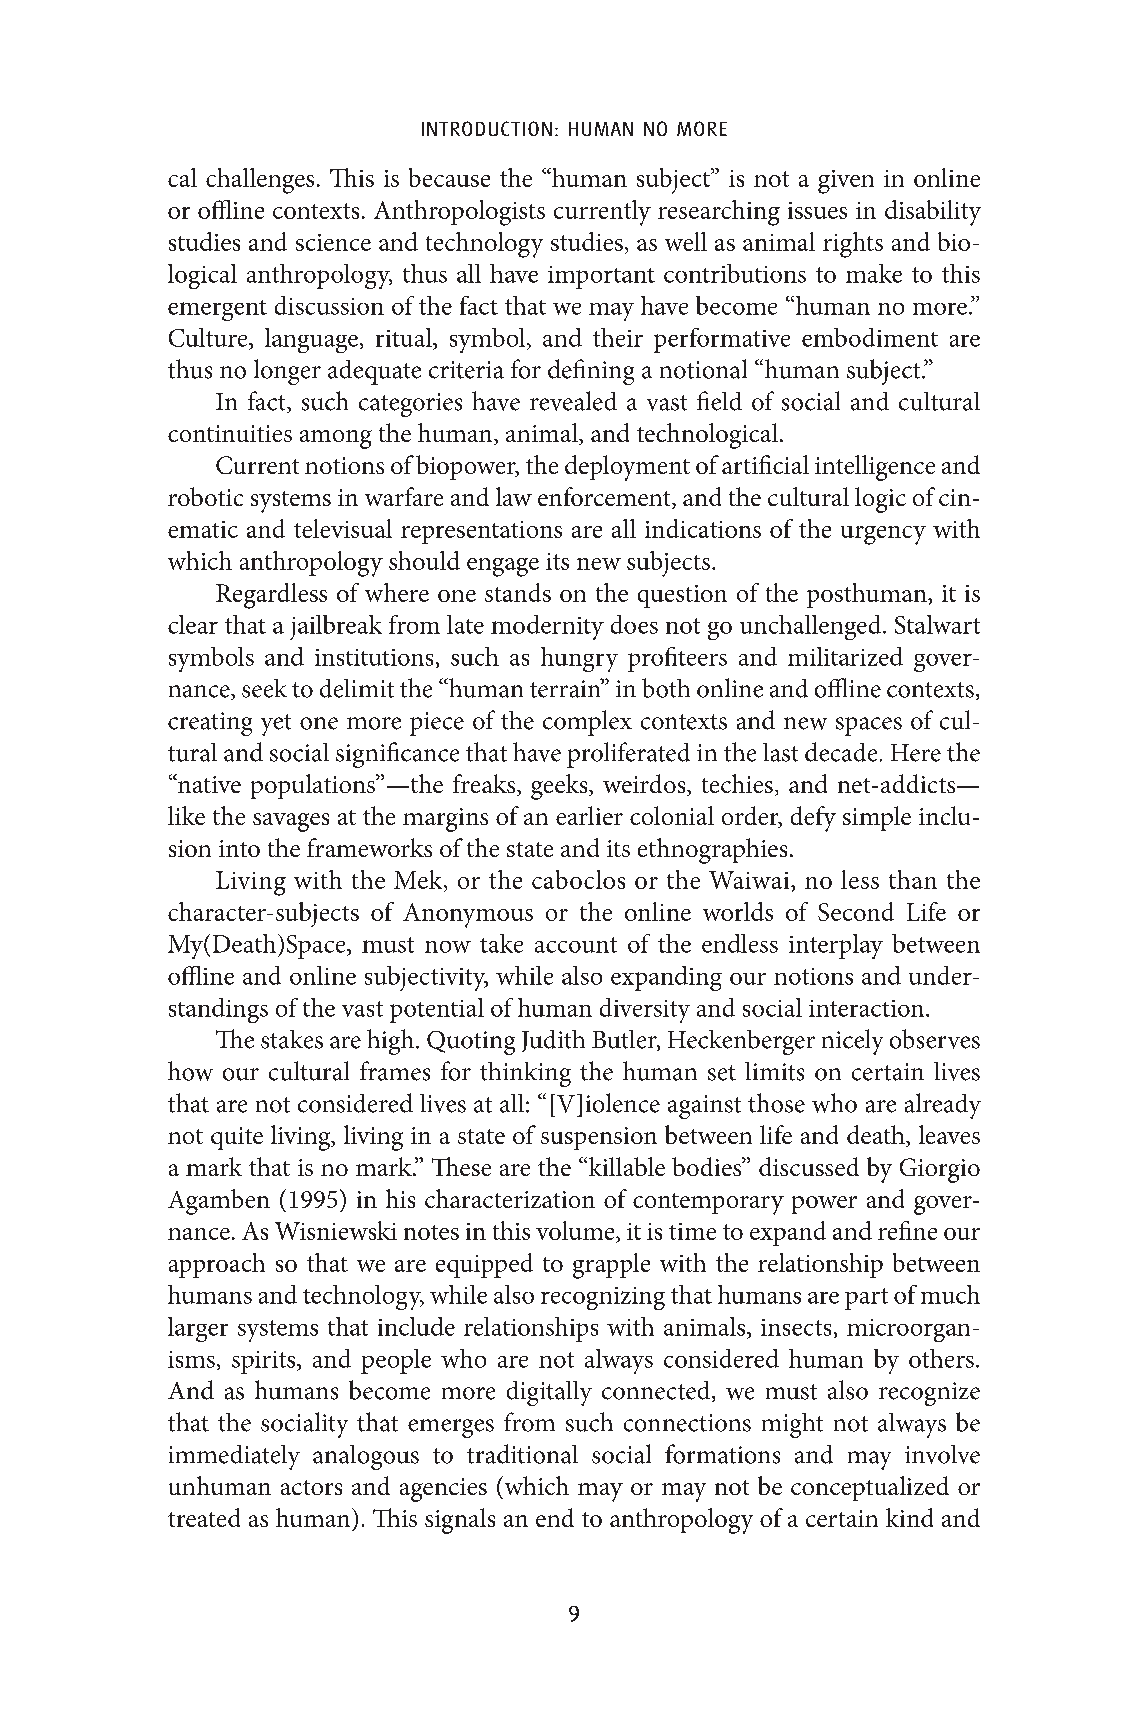  I want to click on traditional, so click(522, 1454).
